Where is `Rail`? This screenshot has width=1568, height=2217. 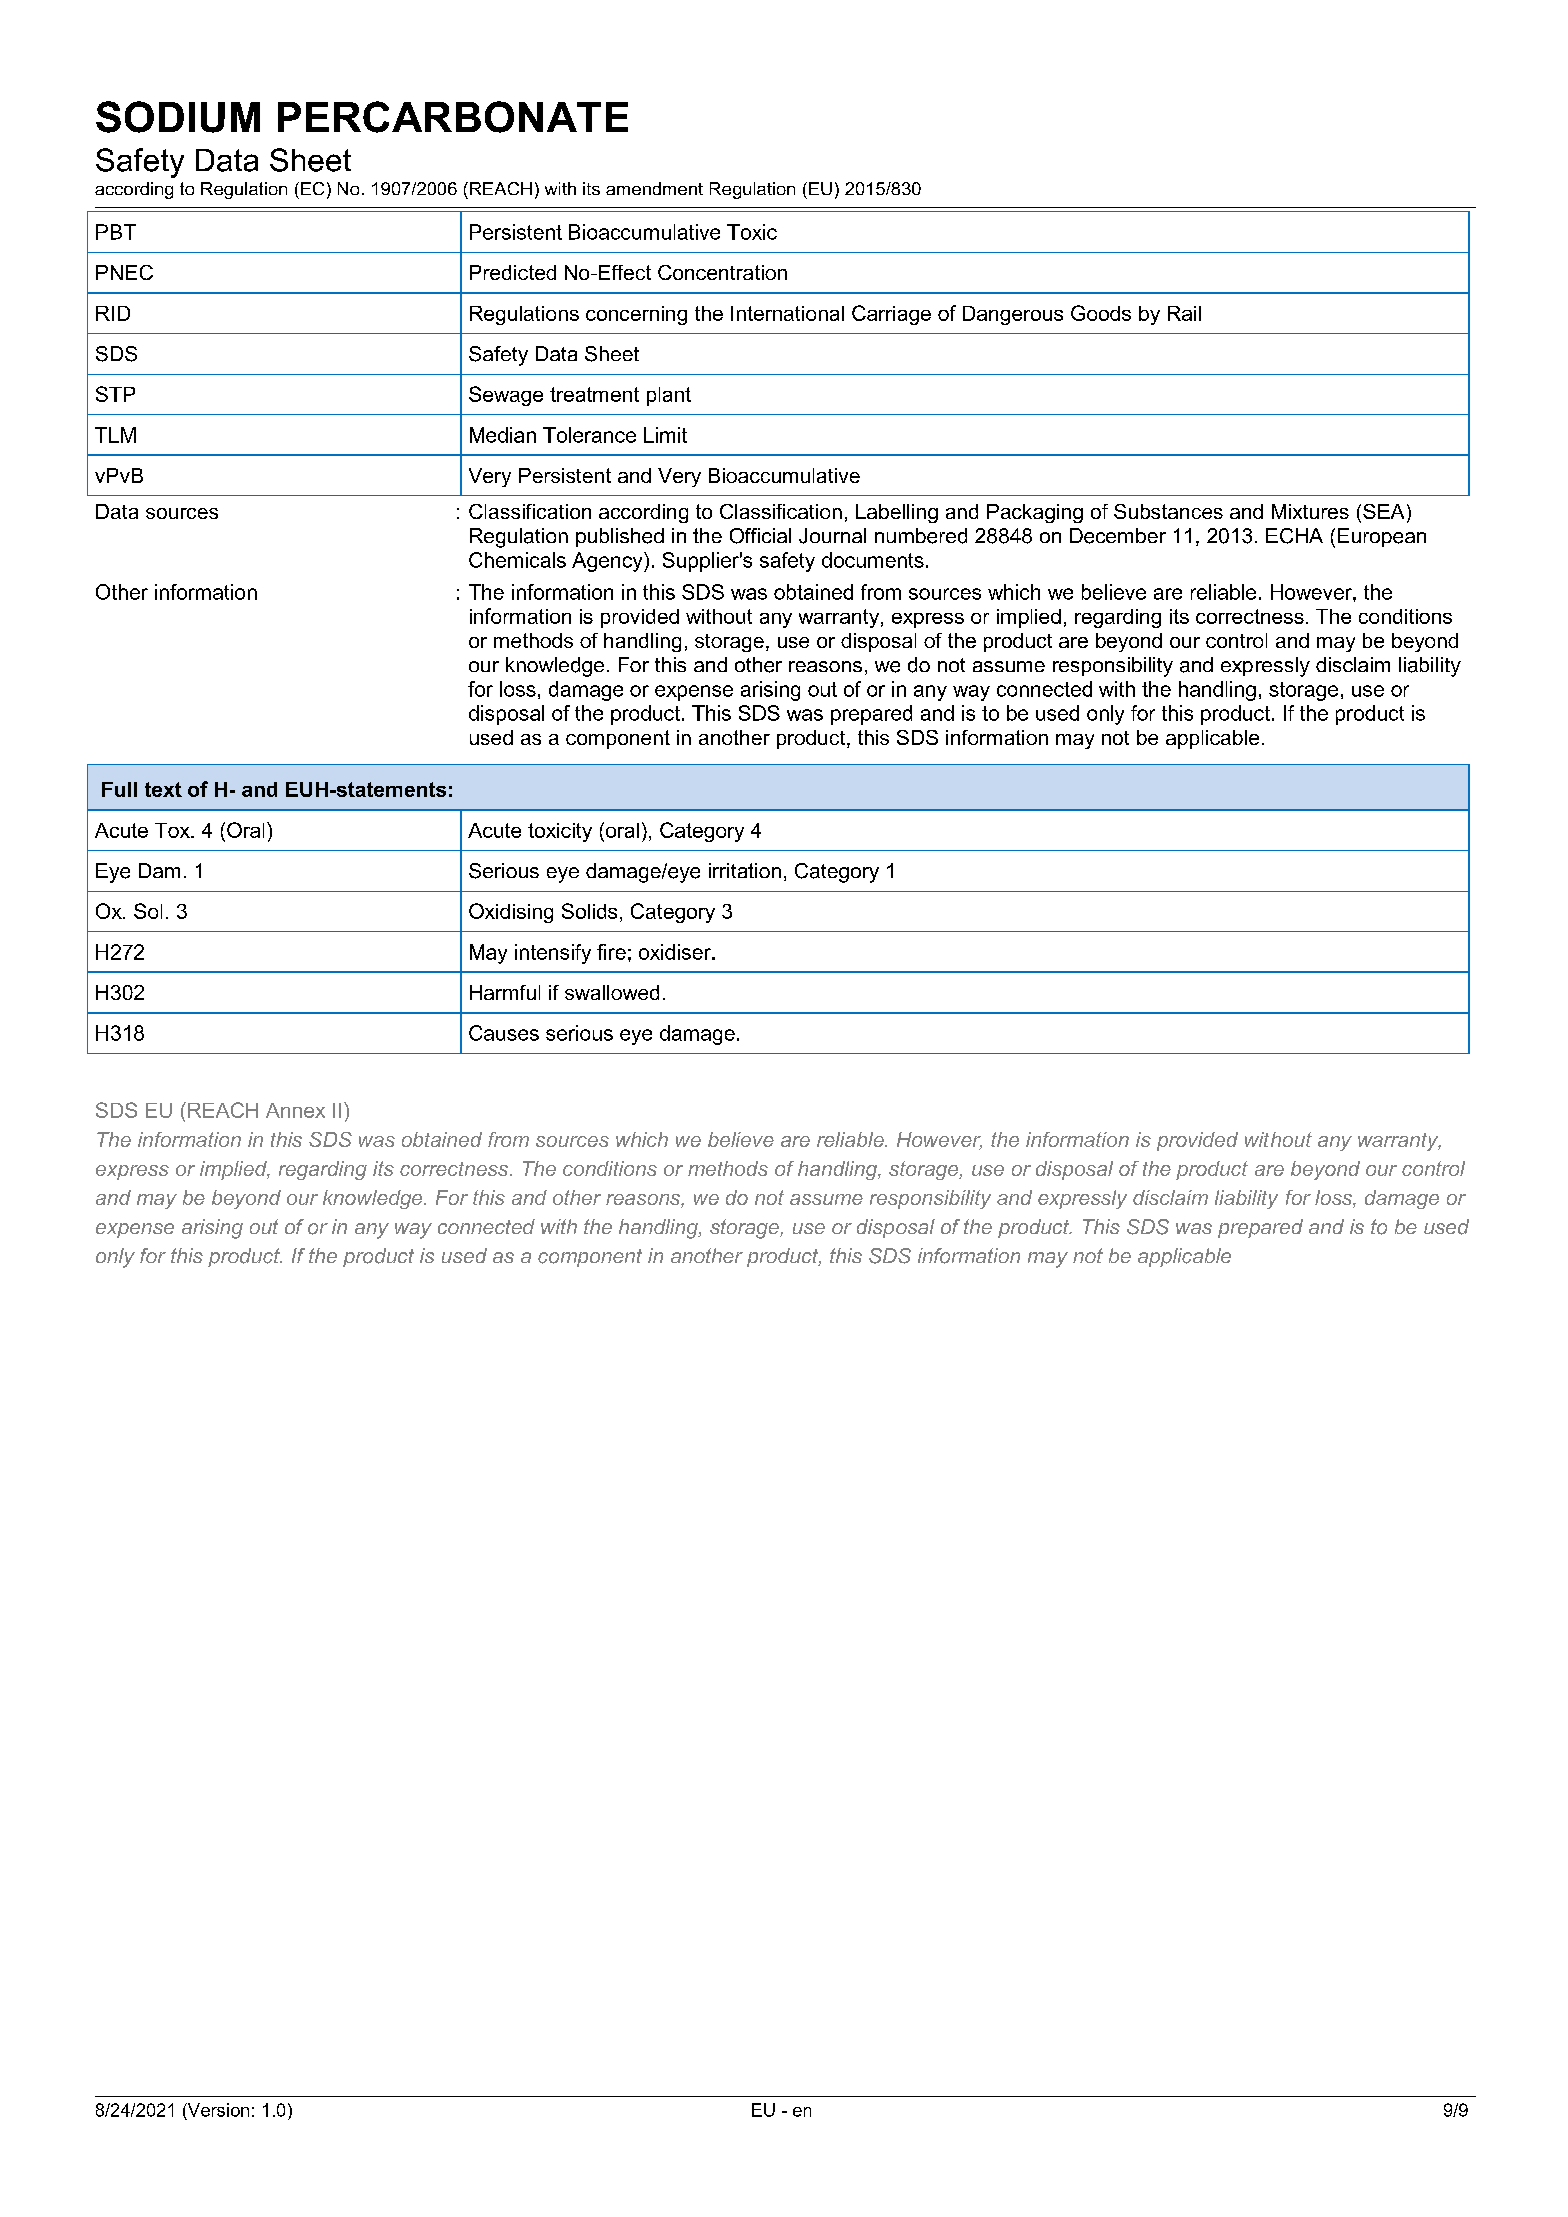 Rail is located at coordinates (1184, 313).
